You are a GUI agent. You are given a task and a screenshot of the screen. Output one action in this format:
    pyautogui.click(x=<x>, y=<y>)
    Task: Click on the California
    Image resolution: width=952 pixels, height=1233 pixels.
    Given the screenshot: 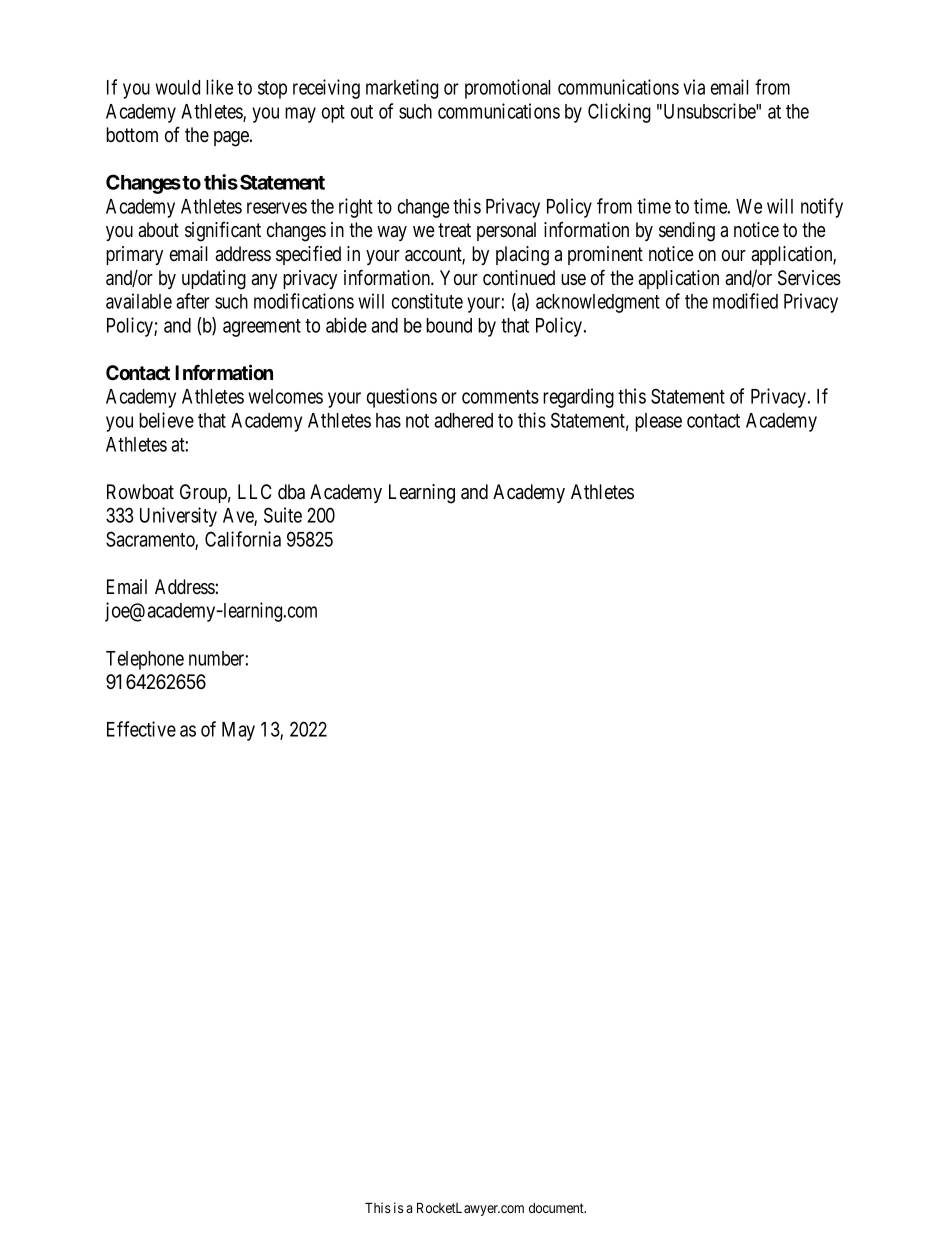 What is the action you would take?
    pyautogui.click(x=243, y=539)
